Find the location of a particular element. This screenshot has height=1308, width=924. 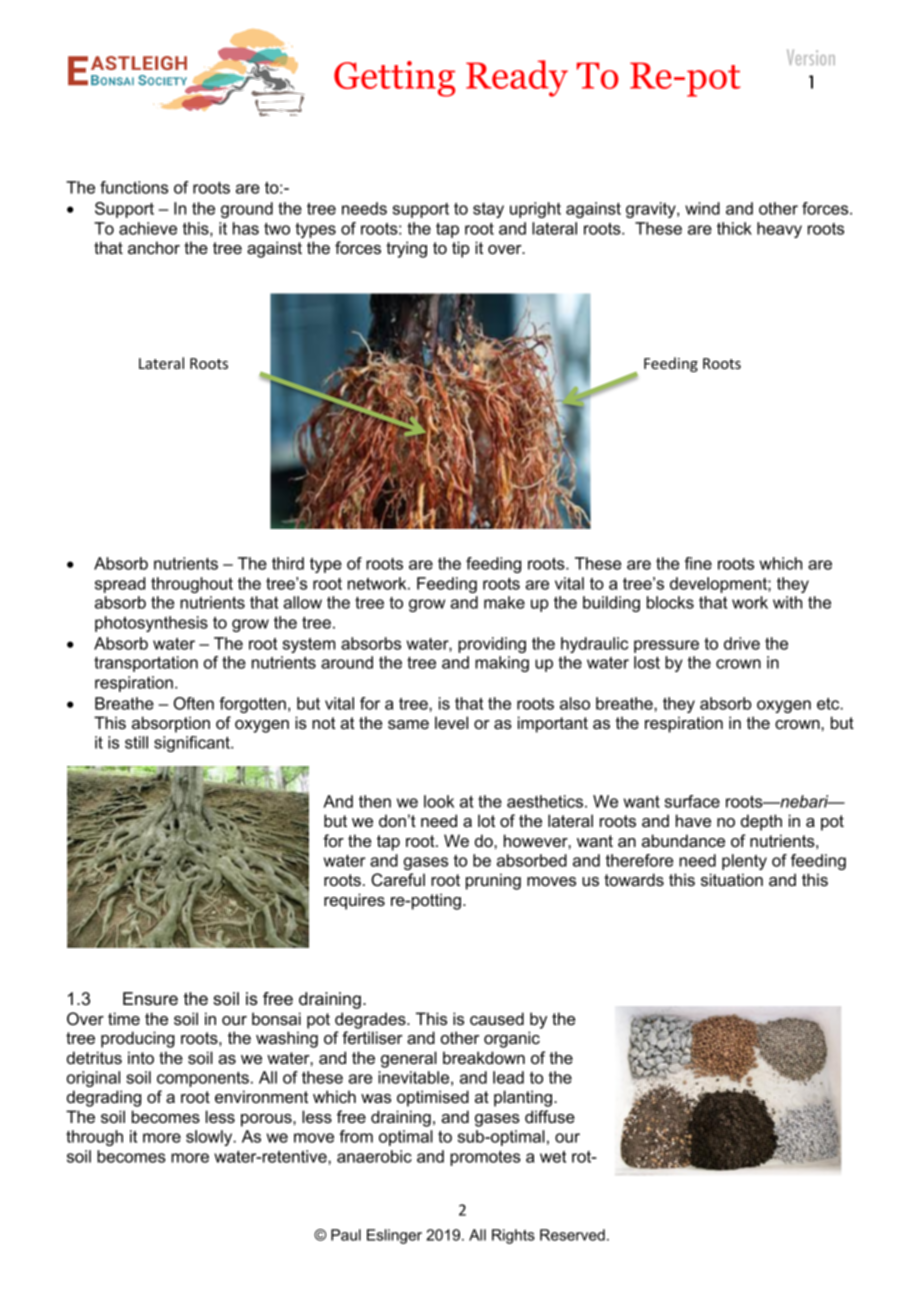

fine is located at coordinates (698, 563).
